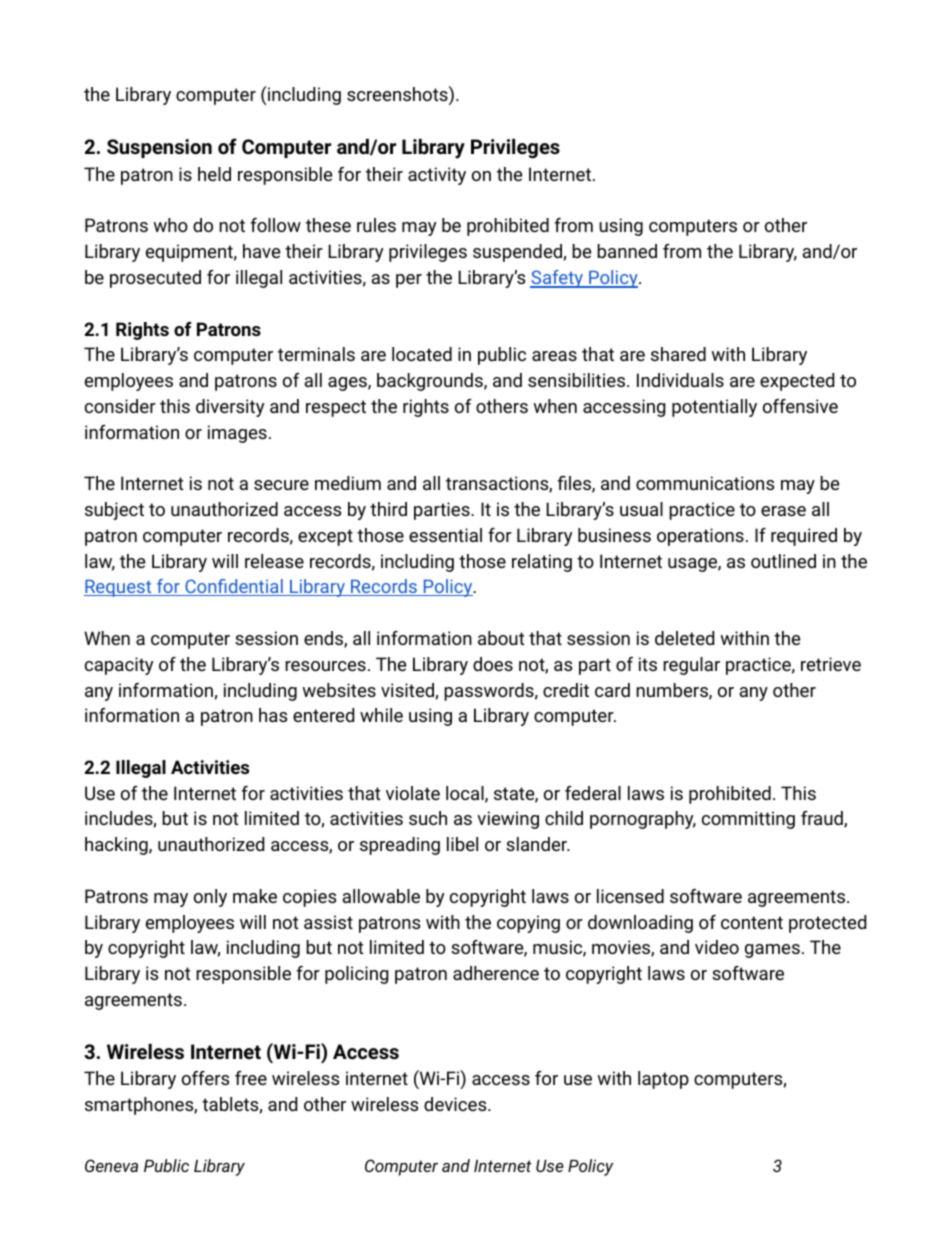 This page has height=1233, width=952. Describe the element at coordinates (205, 1078) in the page. I see `offers` at that location.
